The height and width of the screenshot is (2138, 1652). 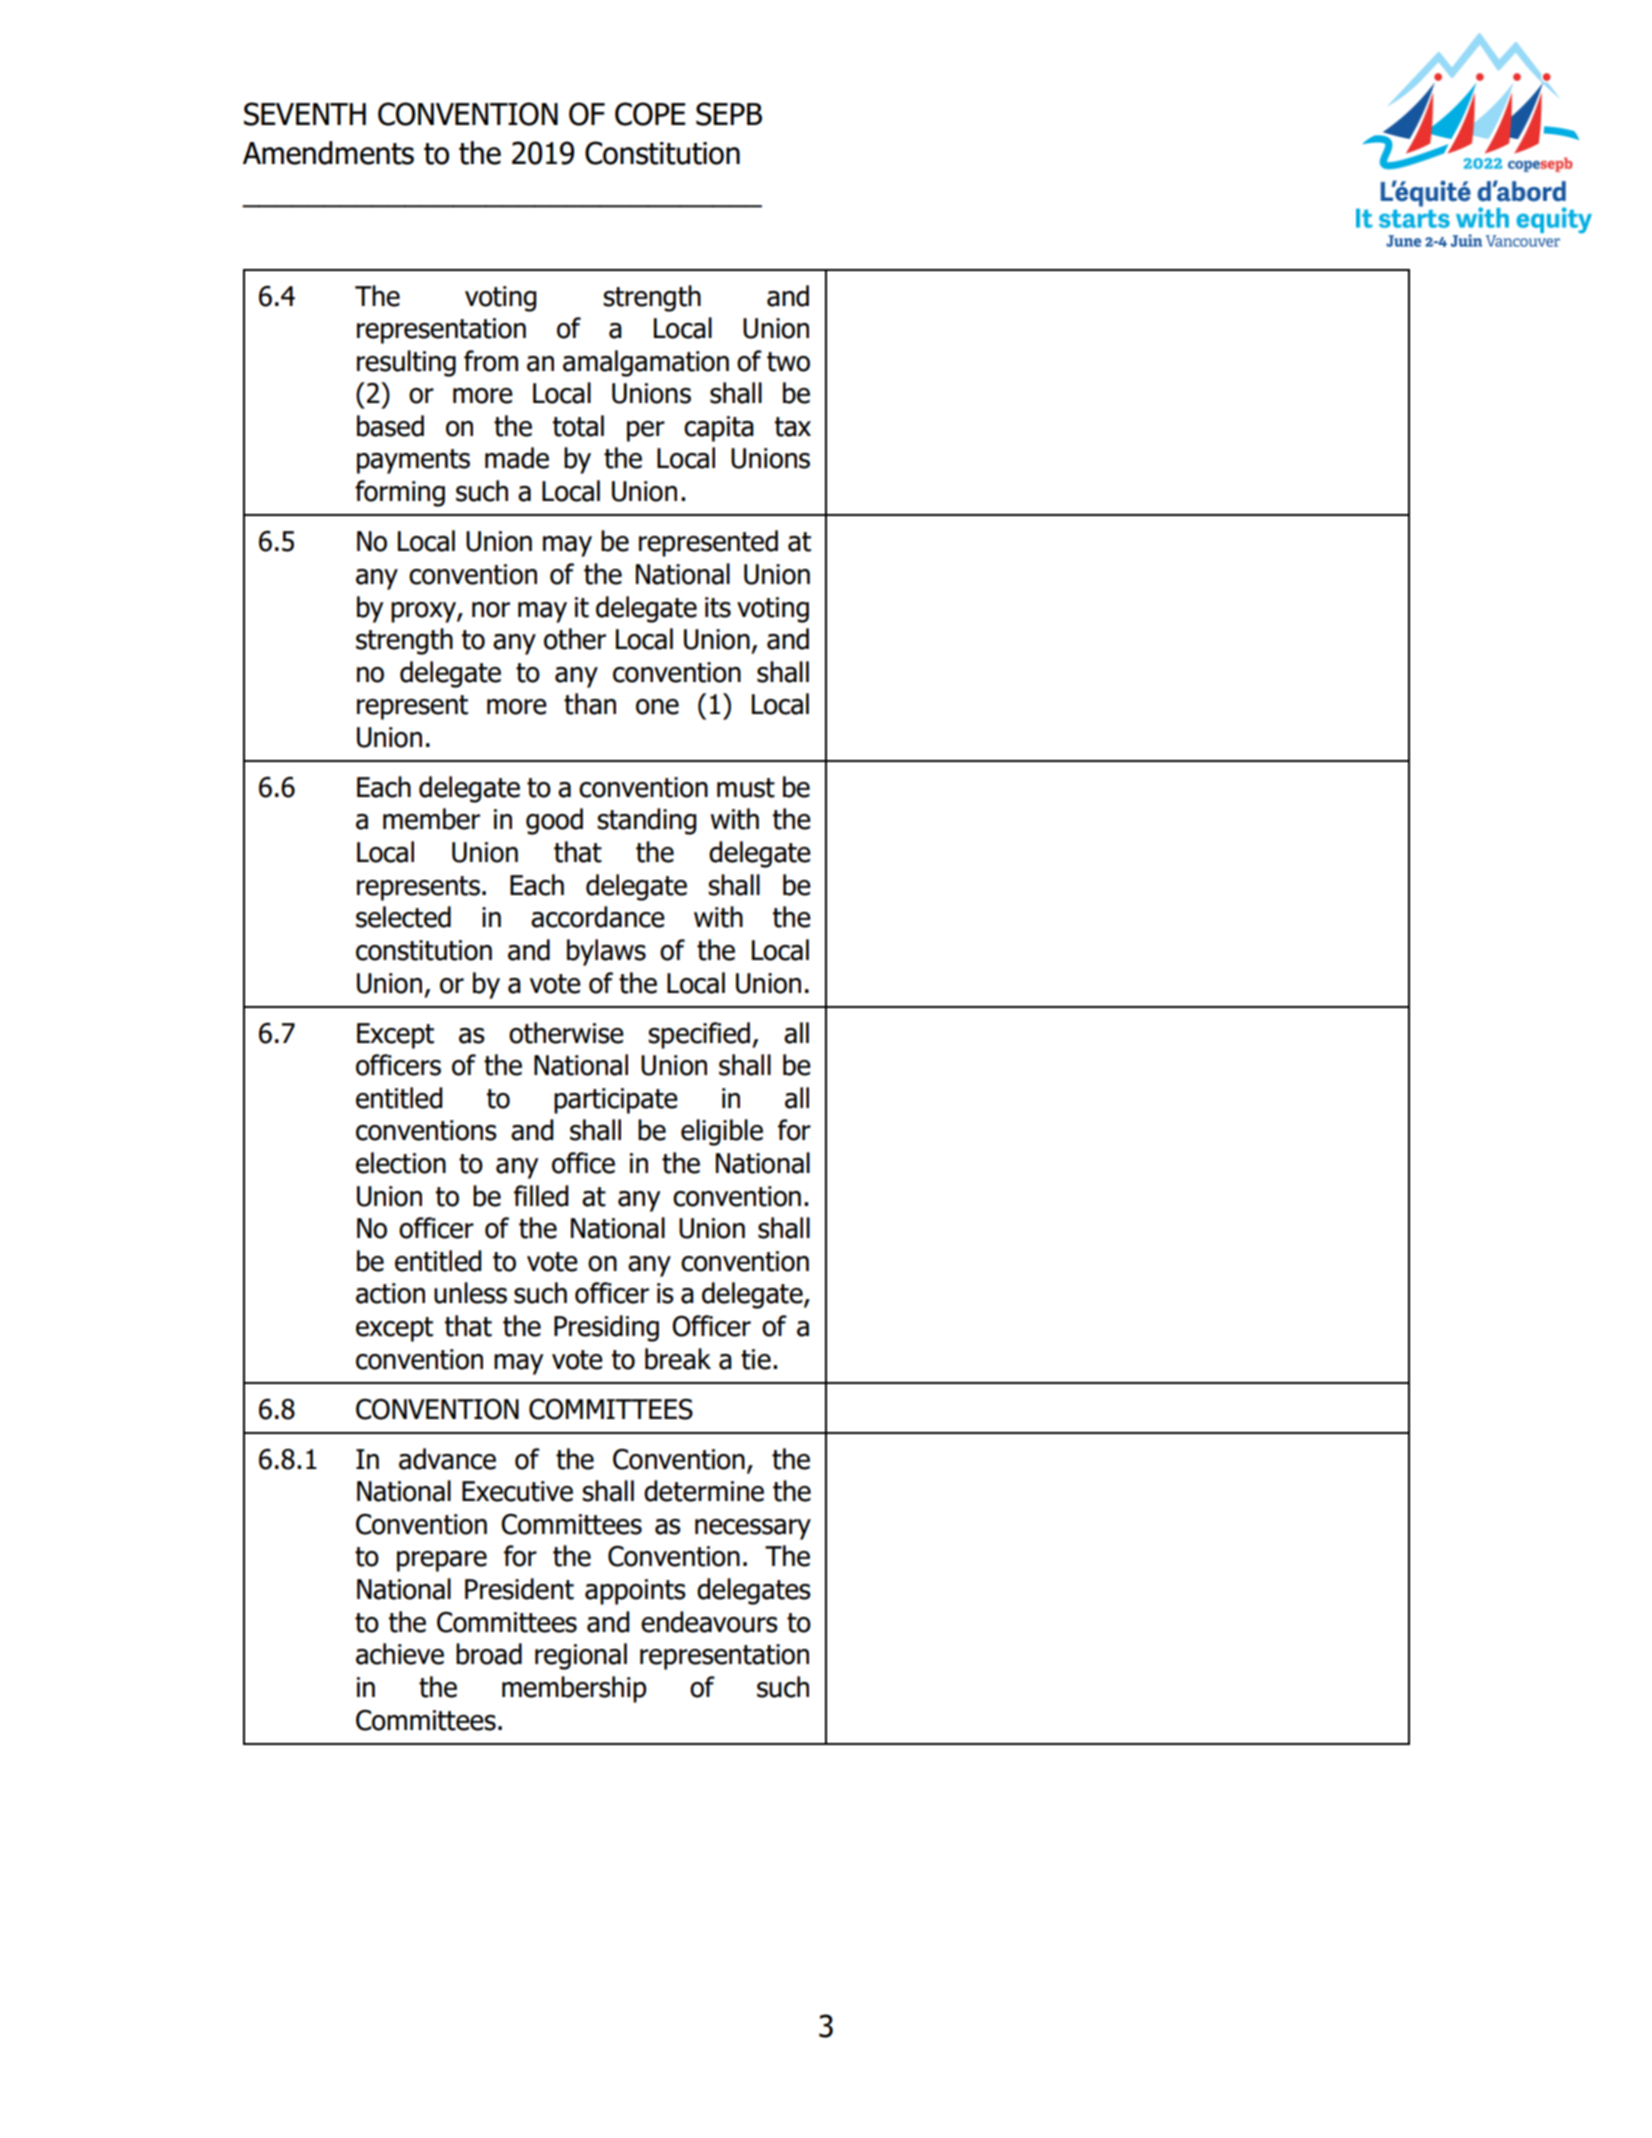 What do you see at coordinates (606, 952) in the screenshot?
I see `bylaws` at bounding box center [606, 952].
